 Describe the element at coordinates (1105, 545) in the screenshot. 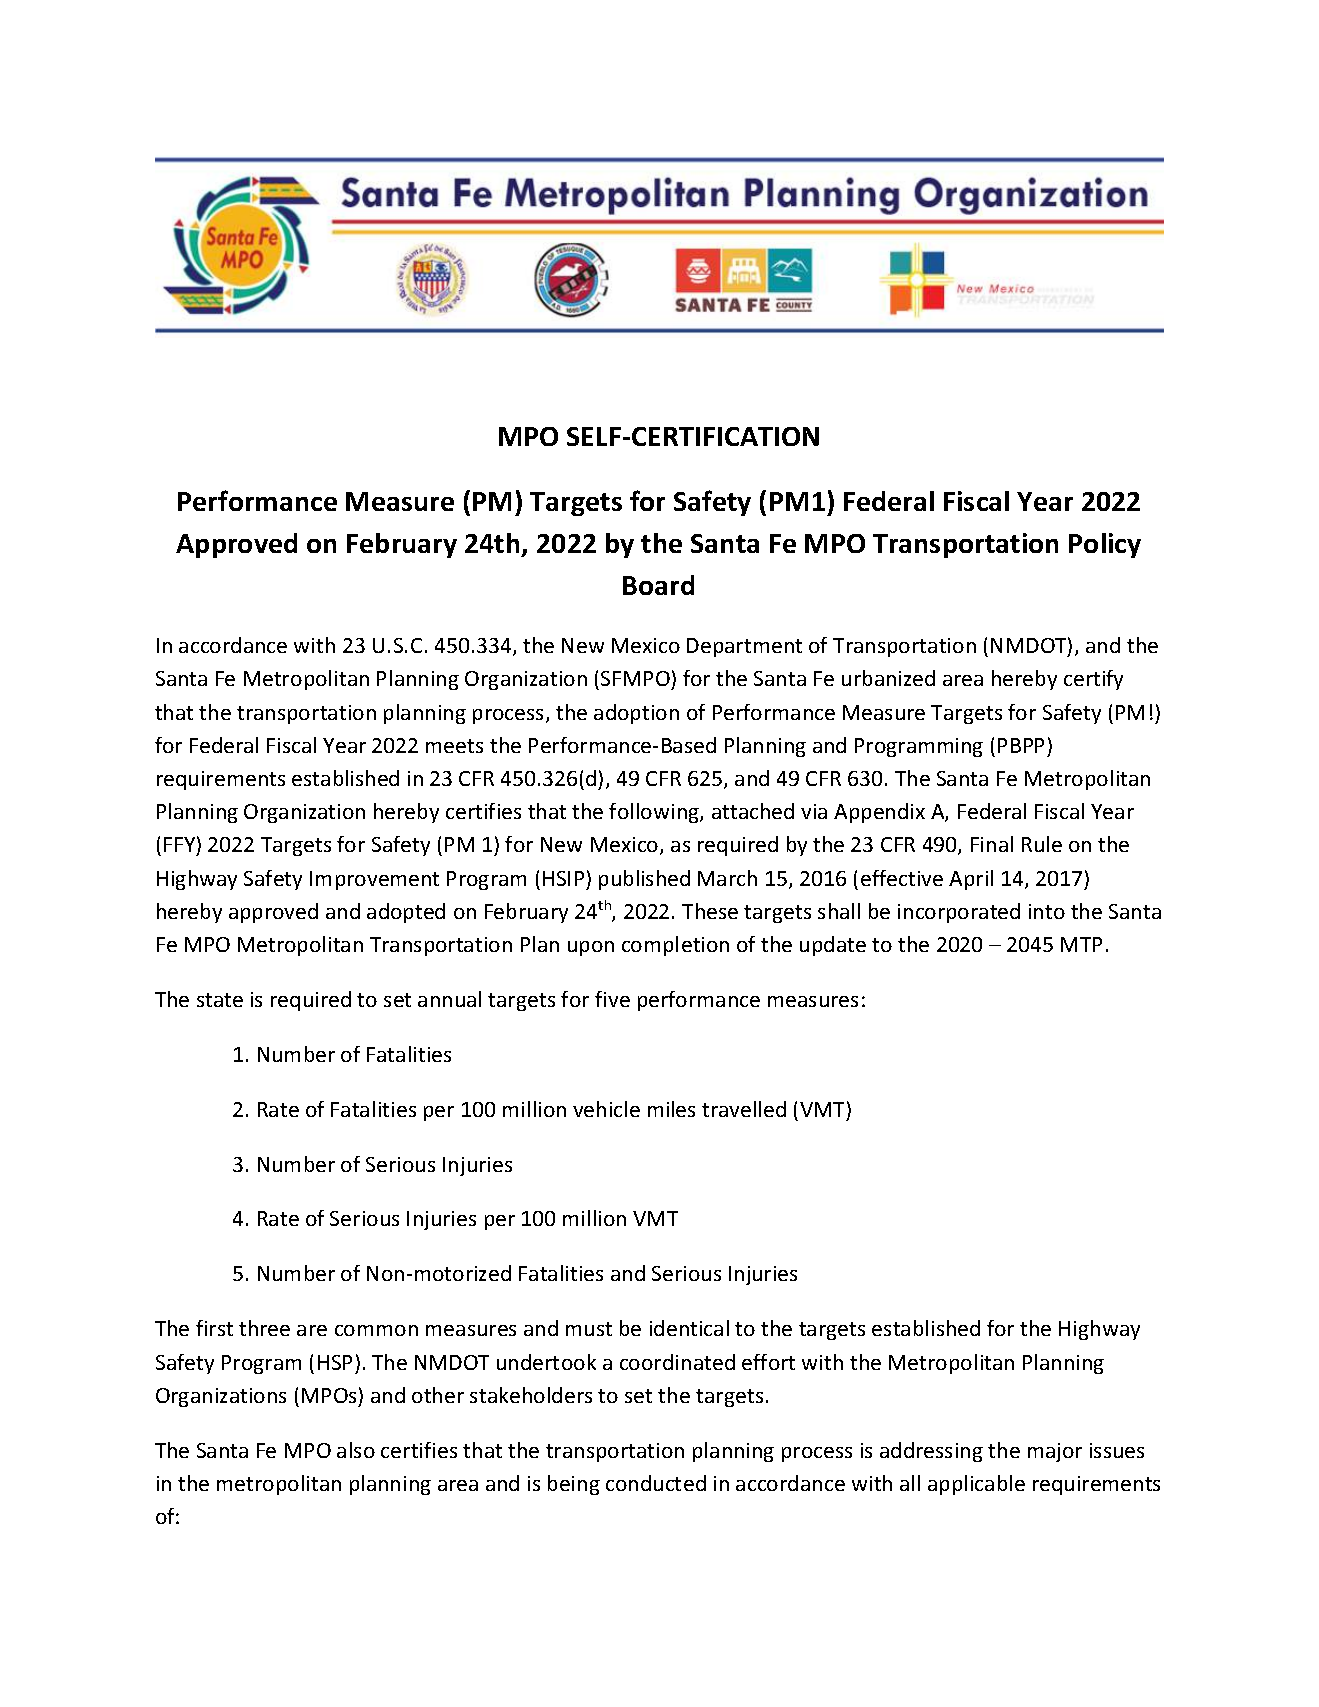

I see `Policy` at that location.
